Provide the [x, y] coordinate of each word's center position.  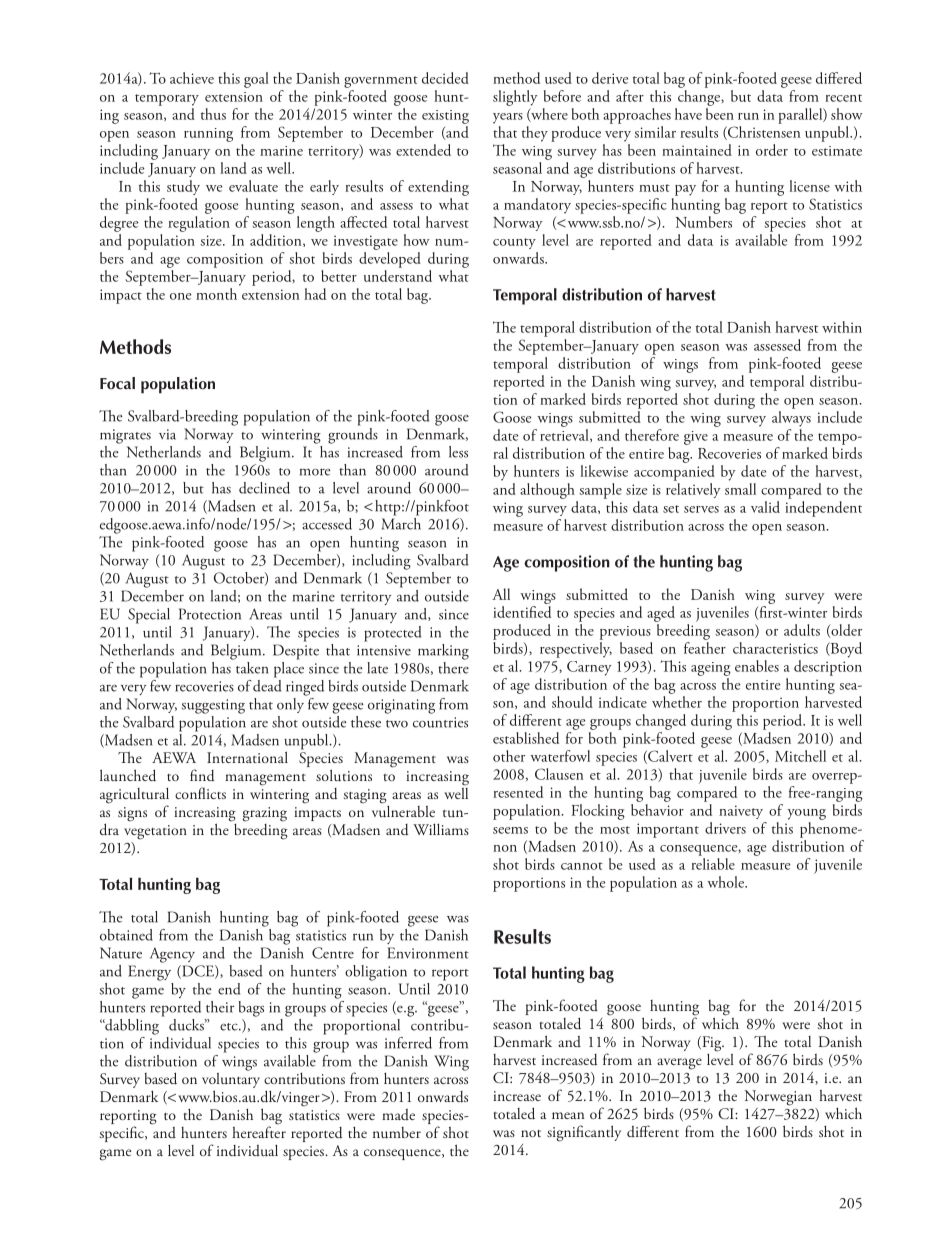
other [509, 756]
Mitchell [800, 756]
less [458, 452]
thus [213, 114]
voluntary [231, 1080]
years [508, 118]
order [772, 150]
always [791, 419]
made [398, 1114]
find [202, 775]
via [167, 434]
